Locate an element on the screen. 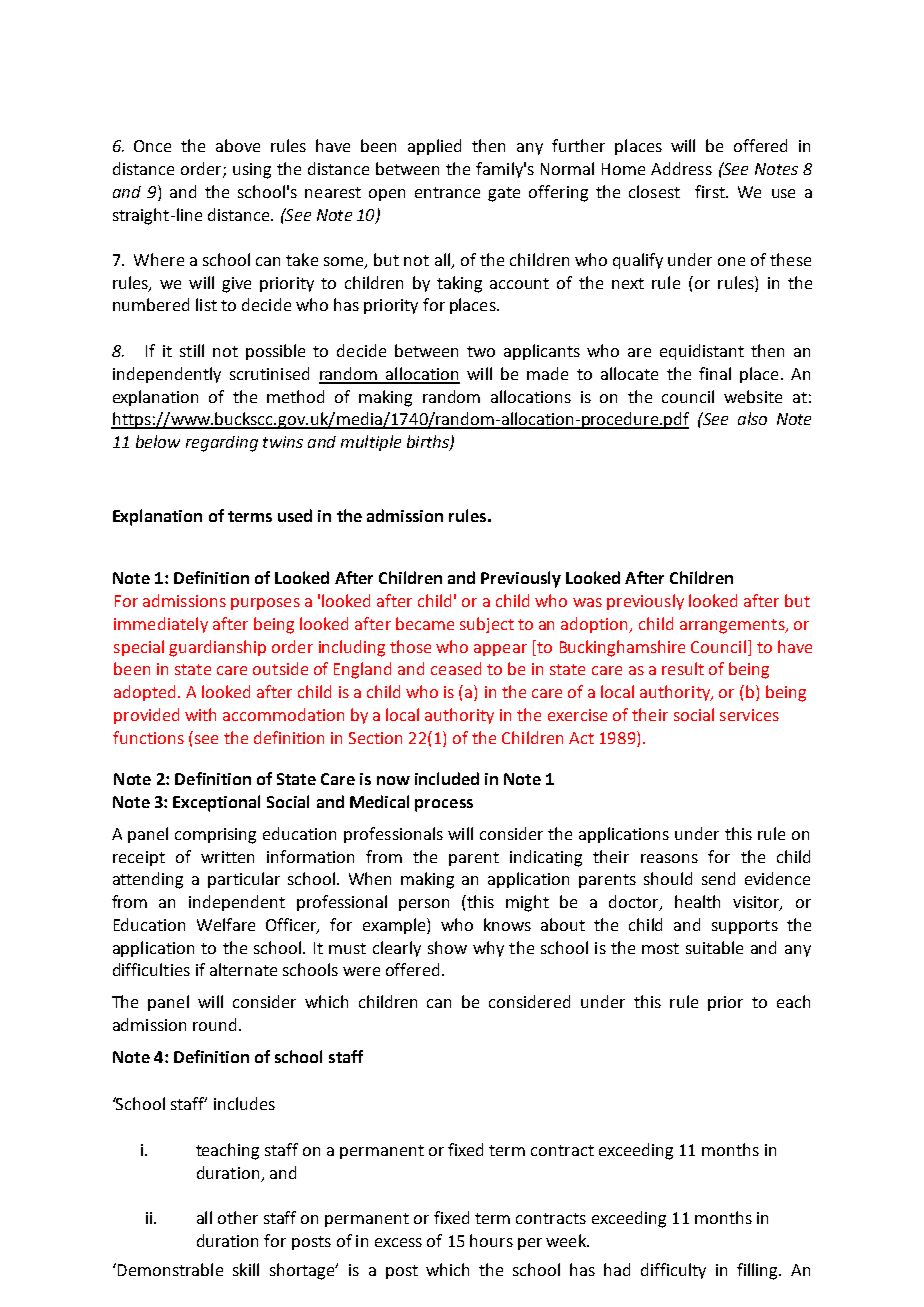  person is located at coordinates (424, 905).
